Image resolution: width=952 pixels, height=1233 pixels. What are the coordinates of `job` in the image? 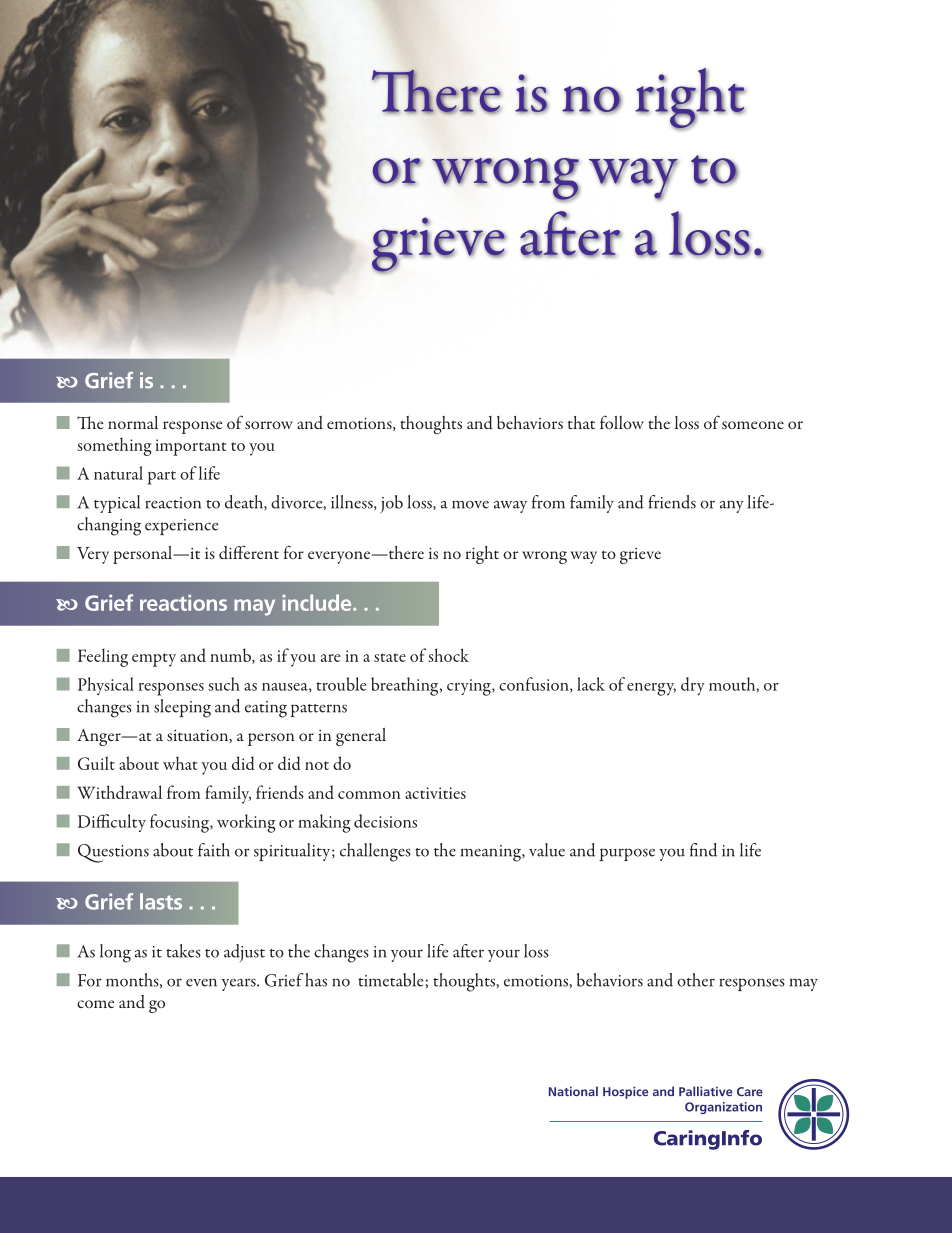 It's located at (392, 504).
